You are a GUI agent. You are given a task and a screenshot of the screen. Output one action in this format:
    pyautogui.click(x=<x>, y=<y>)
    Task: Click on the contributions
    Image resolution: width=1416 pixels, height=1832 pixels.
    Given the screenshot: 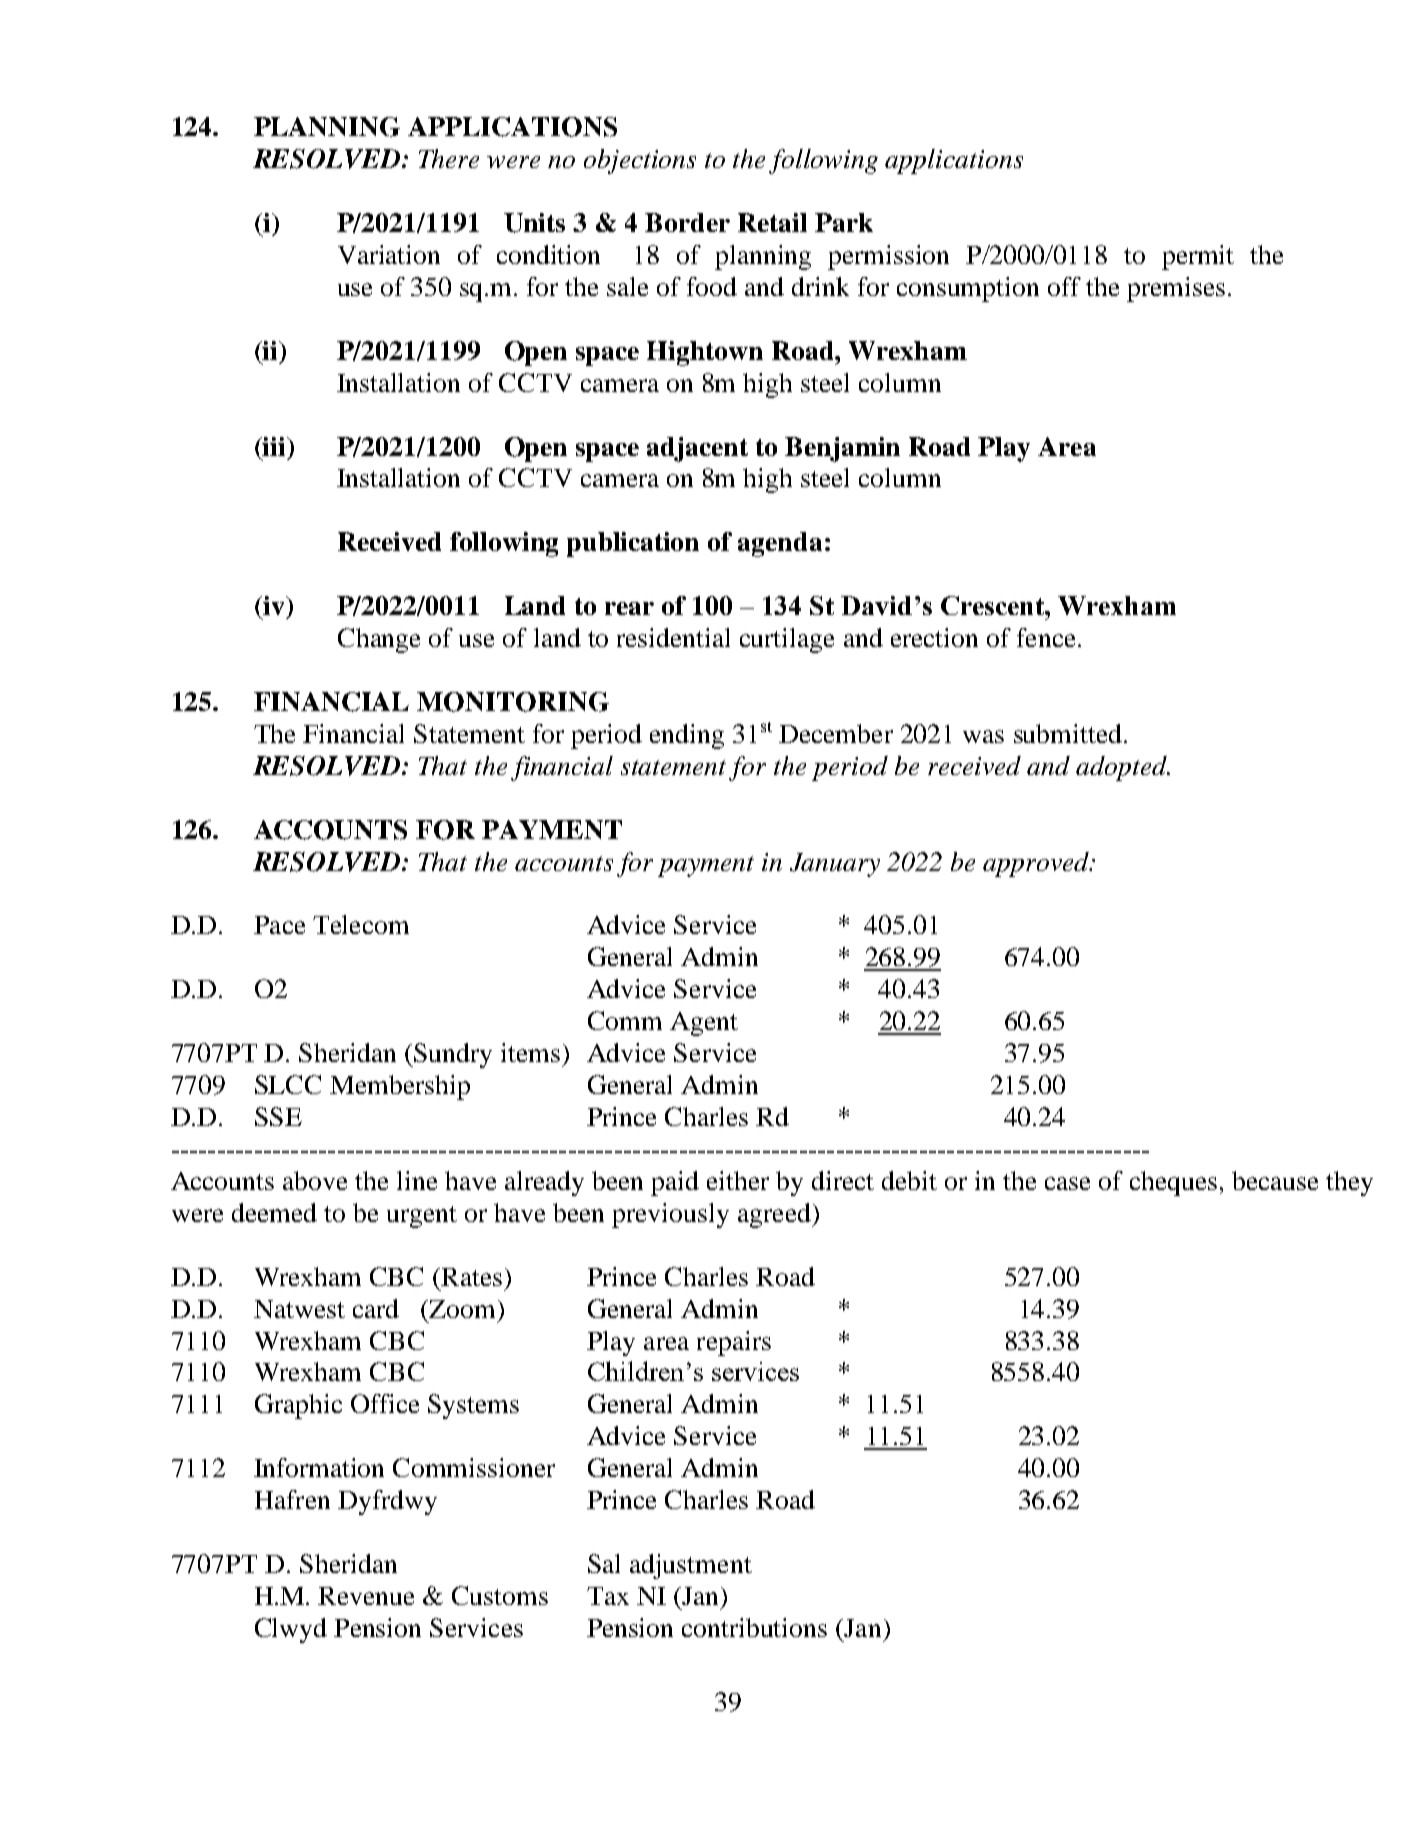 What is the action you would take?
    pyautogui.click(x=754, y=1627)
